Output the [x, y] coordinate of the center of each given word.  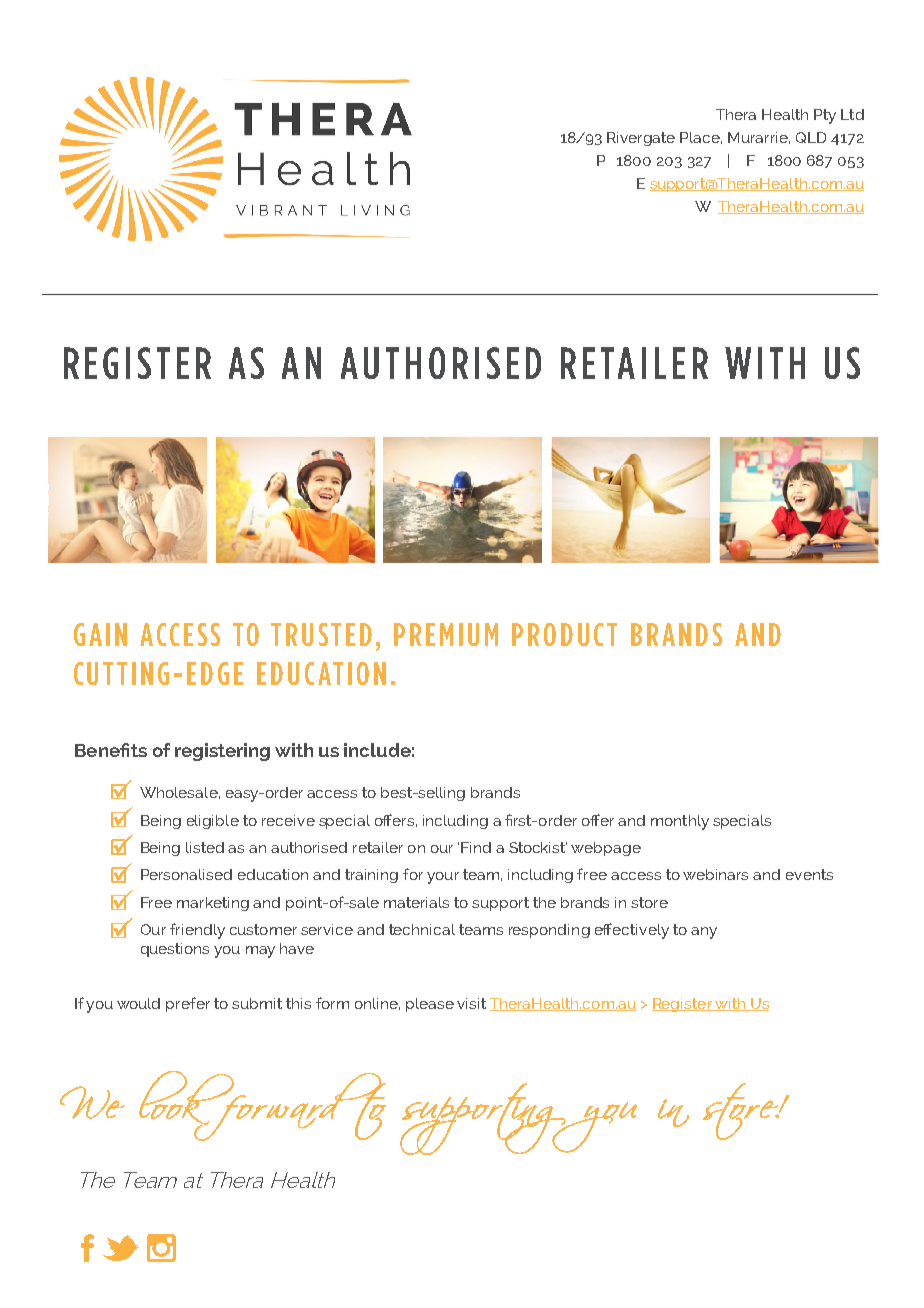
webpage [606, 849]
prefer [188, 1004]
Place [701, 138]
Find [476, 847]
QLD [811, 137]
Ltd [852, 114]
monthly [680, 822]
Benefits [111, 750]
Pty [825, 116]
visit [471, 1003]
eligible [213, 822]
